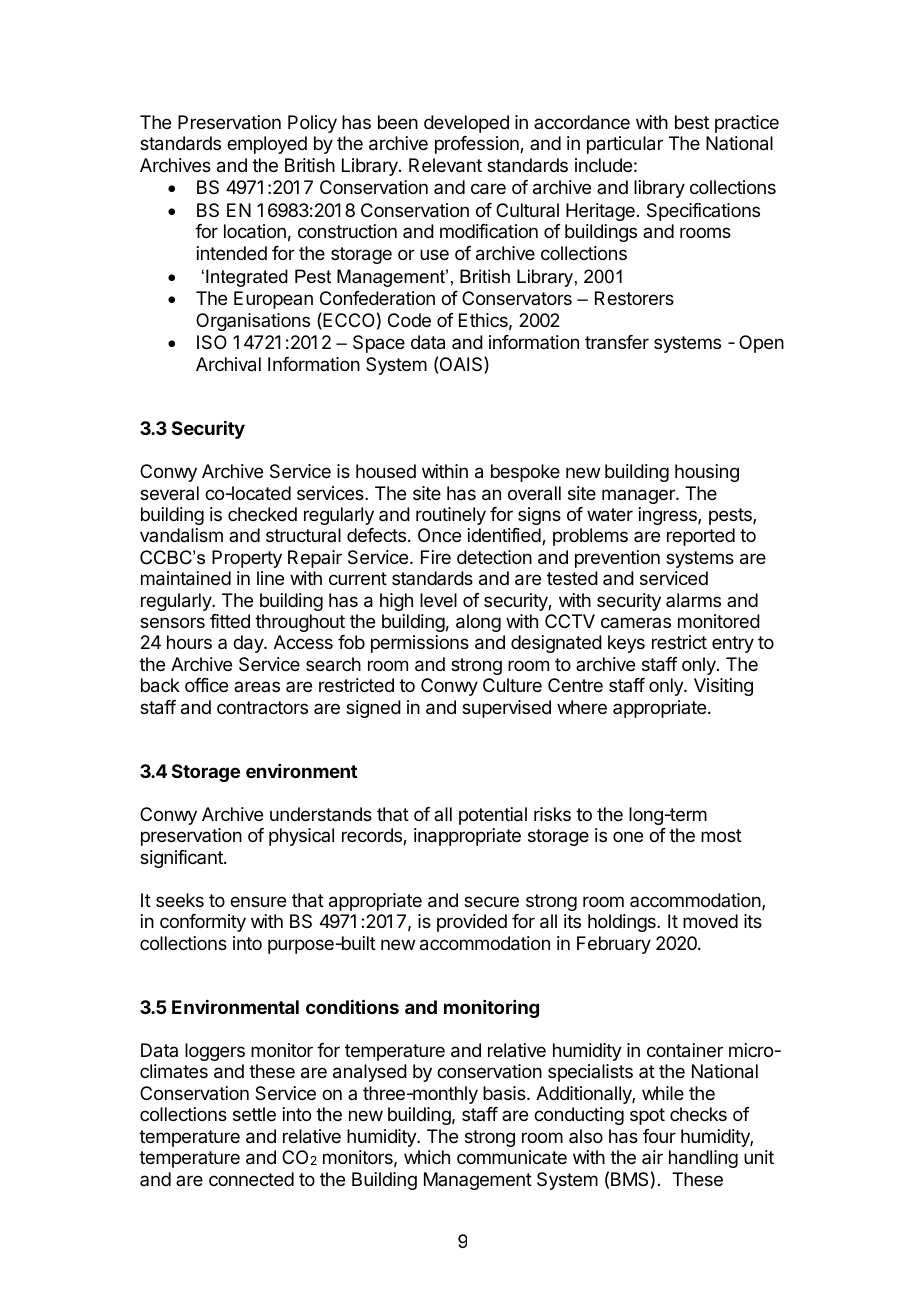  I want to click on provided, so click(472, 923).
